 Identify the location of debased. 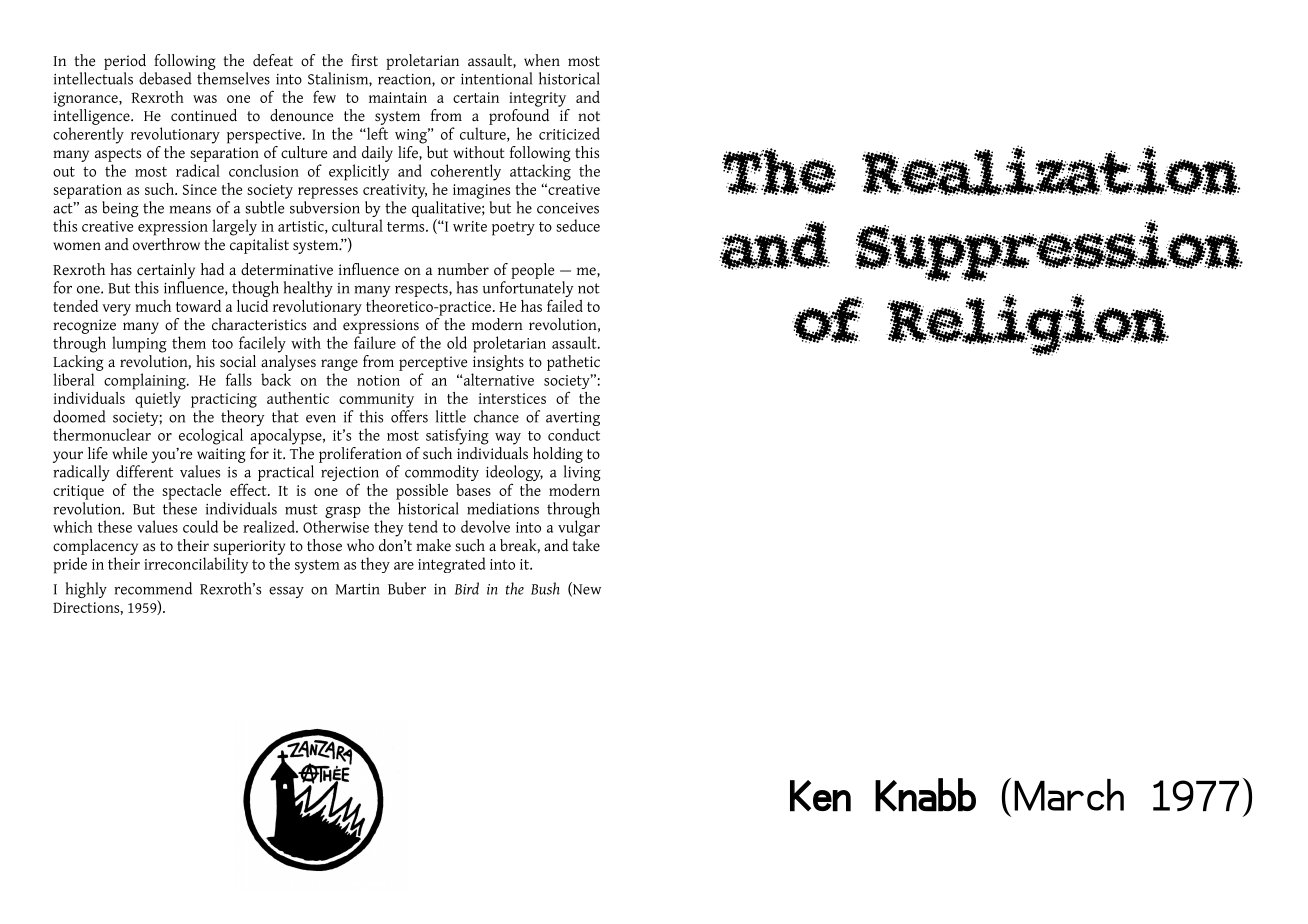
(165, 78).
